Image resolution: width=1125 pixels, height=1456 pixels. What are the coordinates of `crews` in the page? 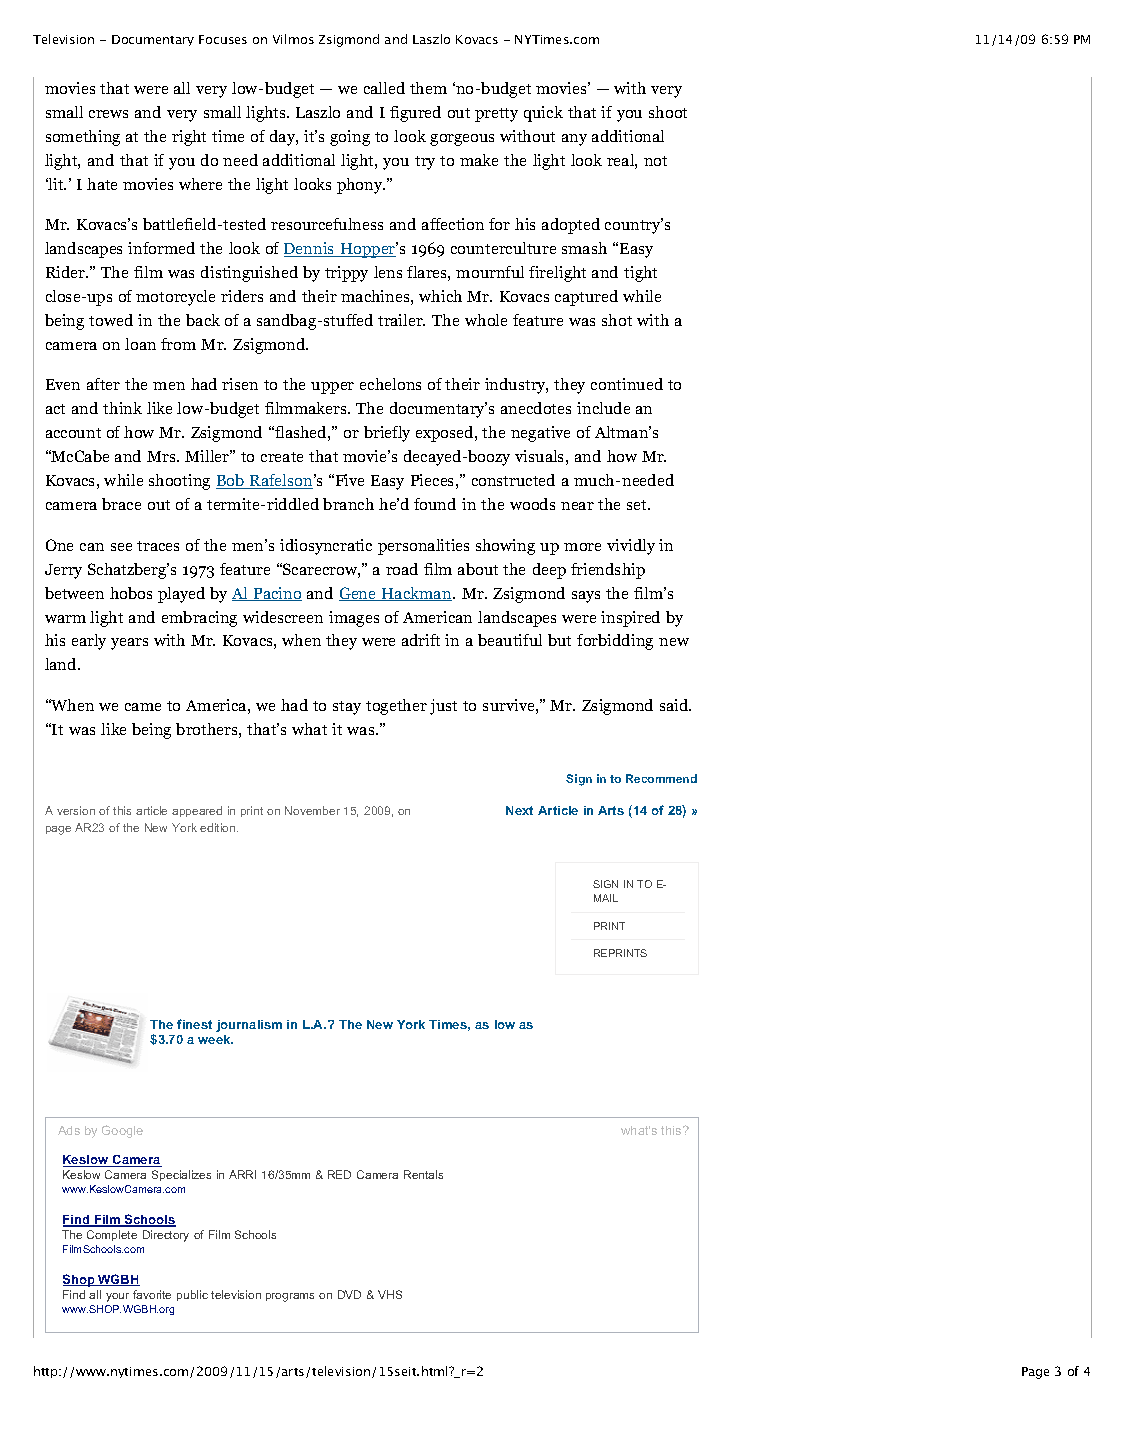 It's located at (108, 114).
